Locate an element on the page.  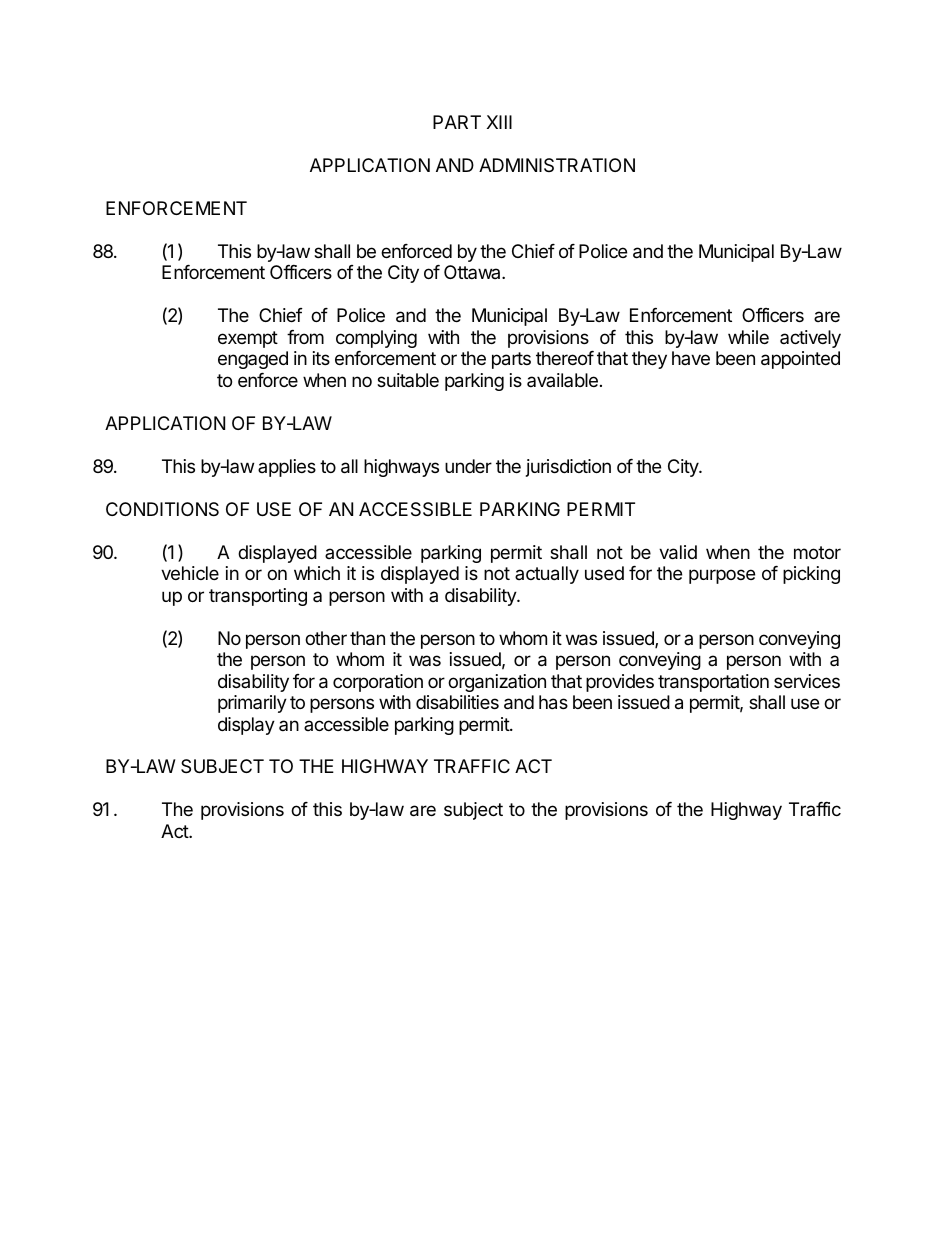
engaged is located at coordinates (253, 360).
